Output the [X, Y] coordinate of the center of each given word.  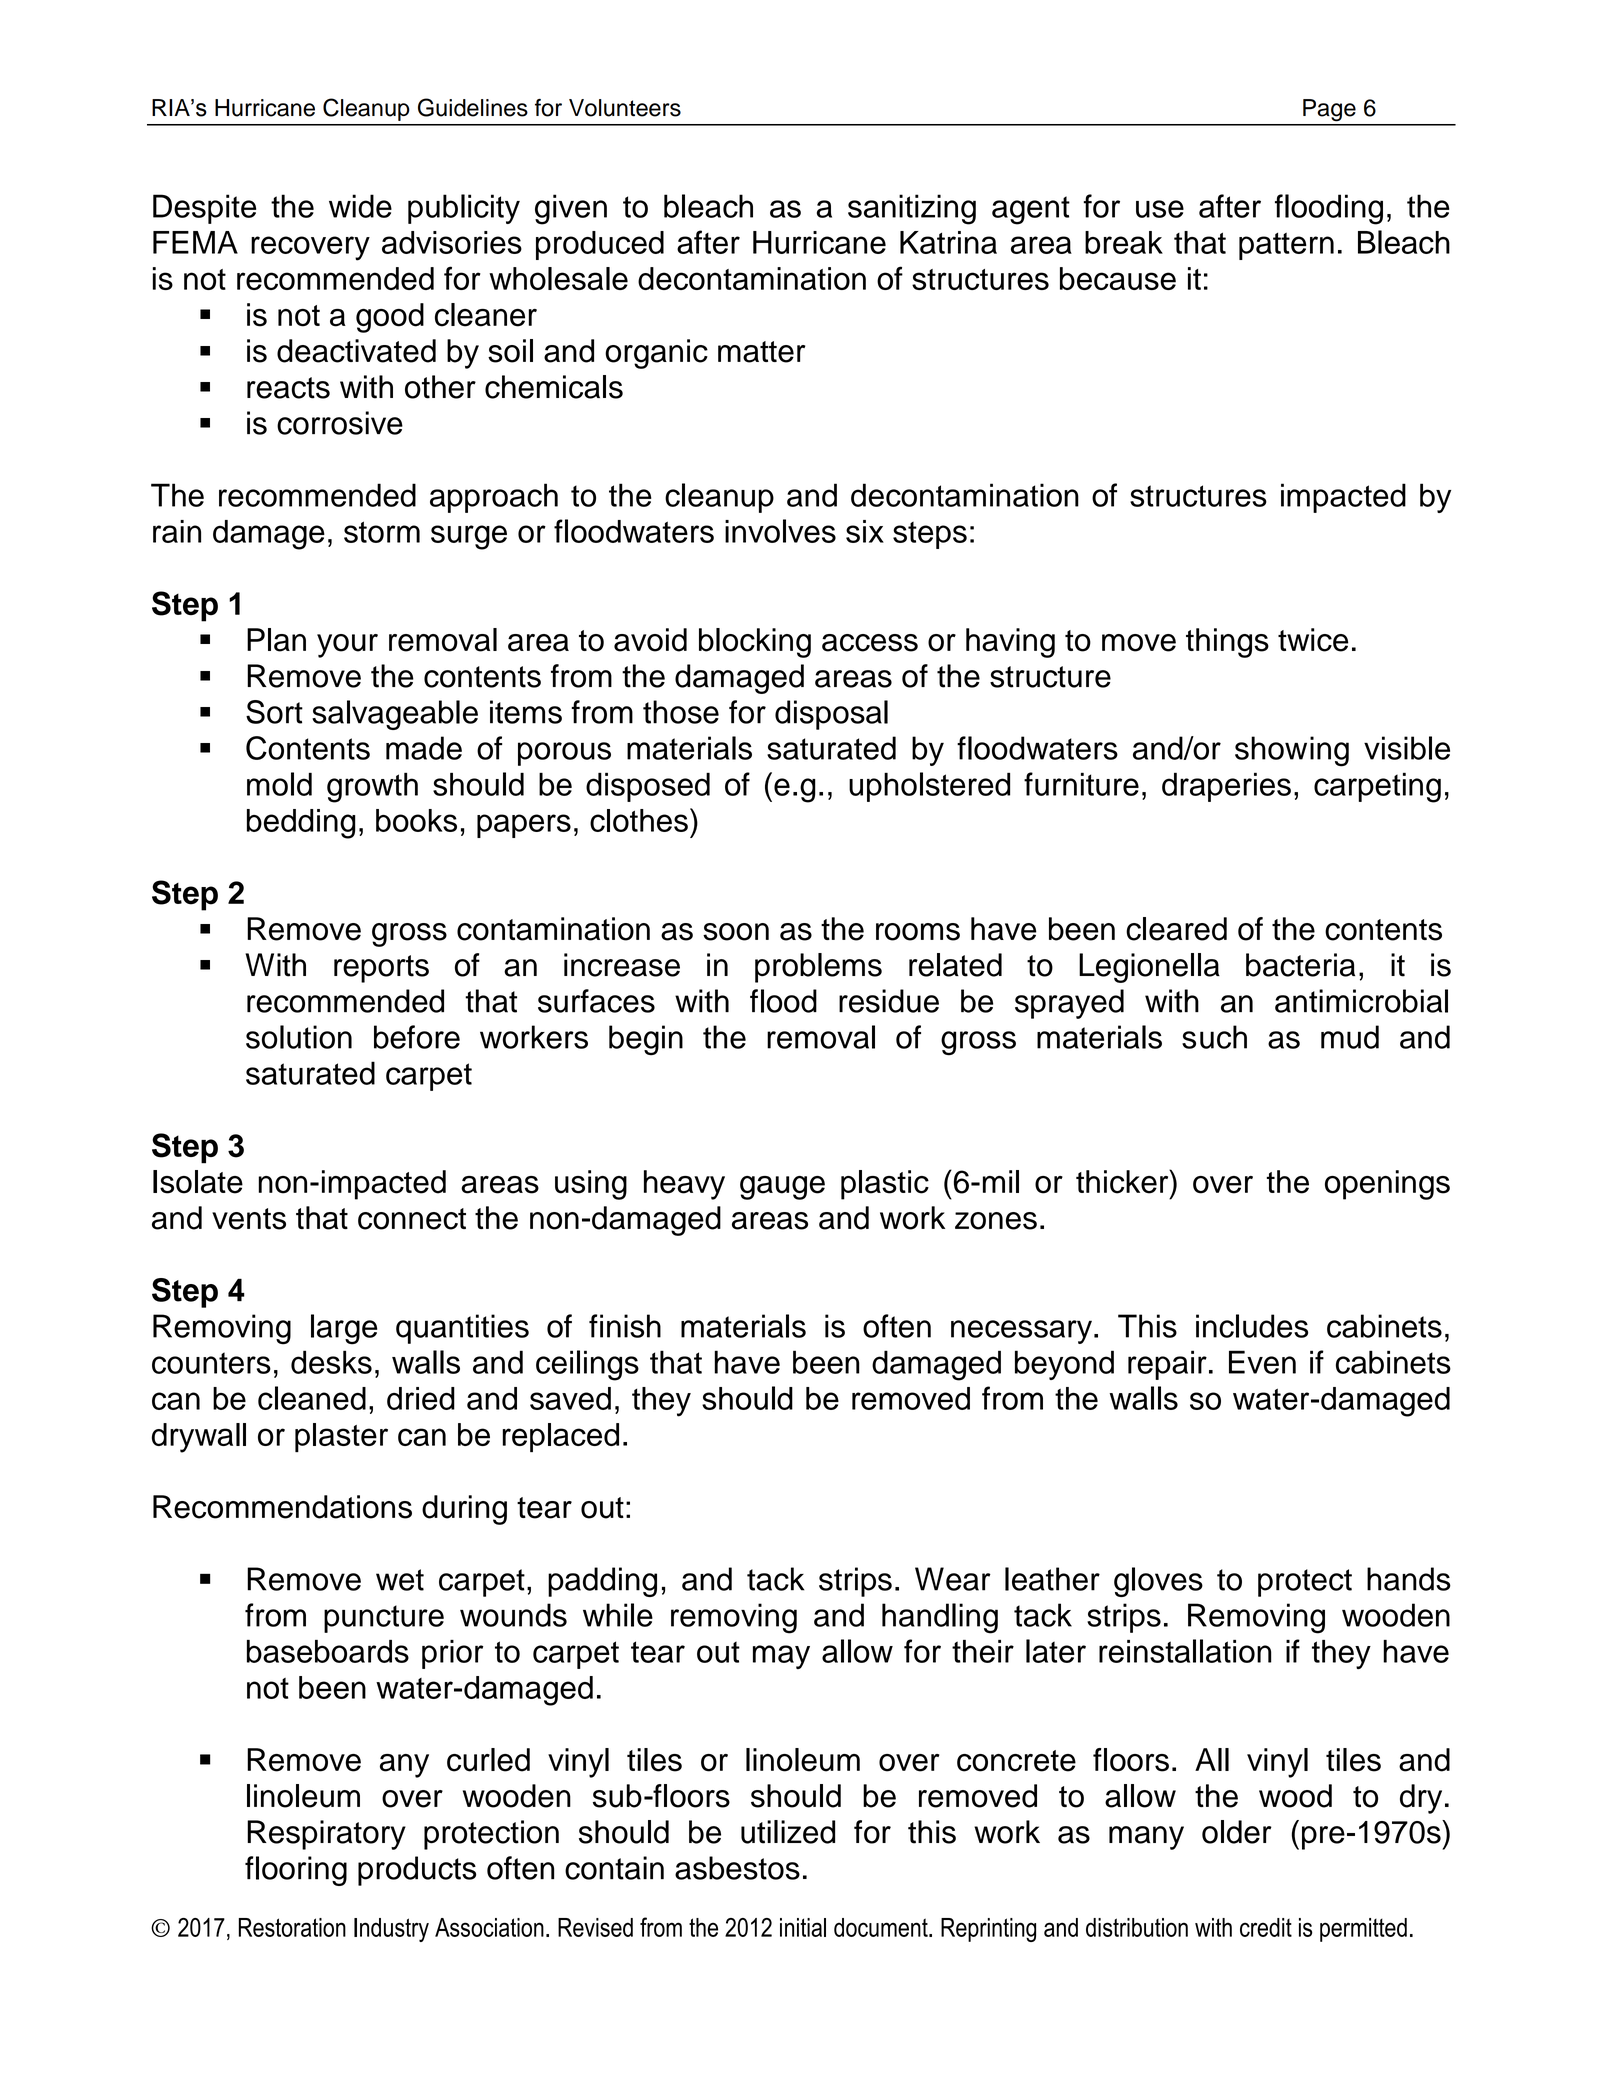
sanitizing [912, 209]
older [1237, 1832]
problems [818, 968]
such [1214, 1037]
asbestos [737, 1868]
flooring [296, 1871]
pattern [1286, 246]
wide [360, 206]
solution [299, 1037]
